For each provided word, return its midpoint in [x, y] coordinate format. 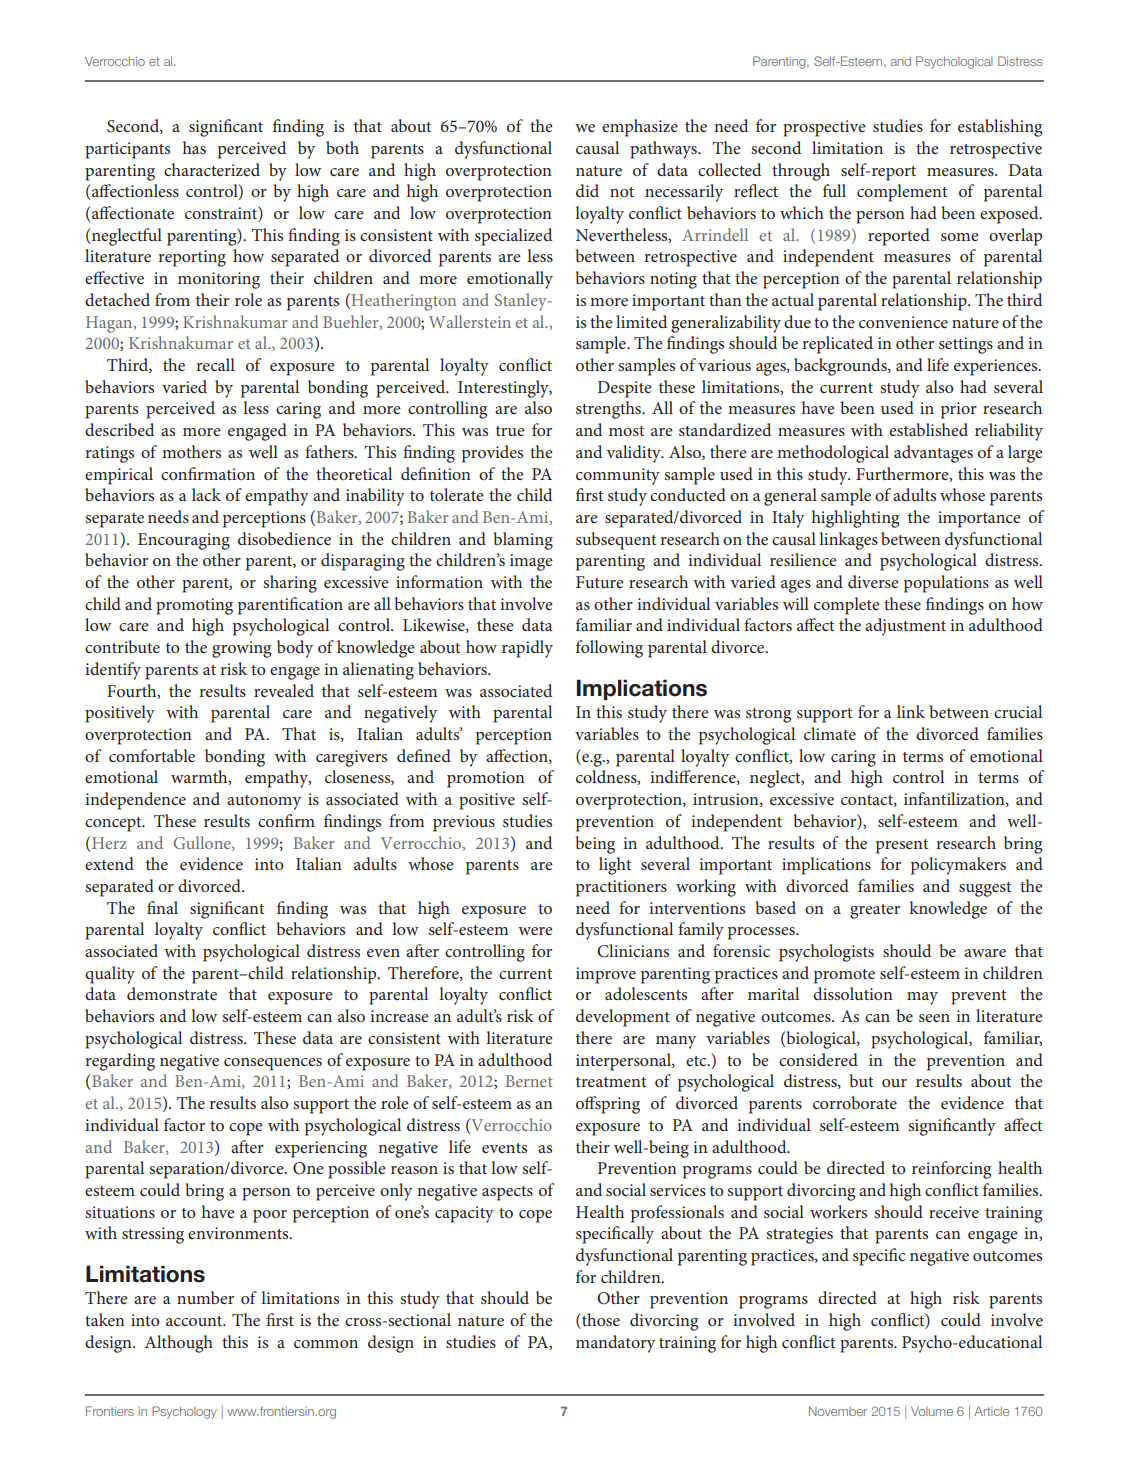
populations [946, 584]
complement [902, 193]
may [922, 998]
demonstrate [172, 993]
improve [606, 975]
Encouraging [184, 541]
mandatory [615, 1344]
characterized [212, 169]
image [531, 562]
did [587, 190]
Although [179, 1344]
